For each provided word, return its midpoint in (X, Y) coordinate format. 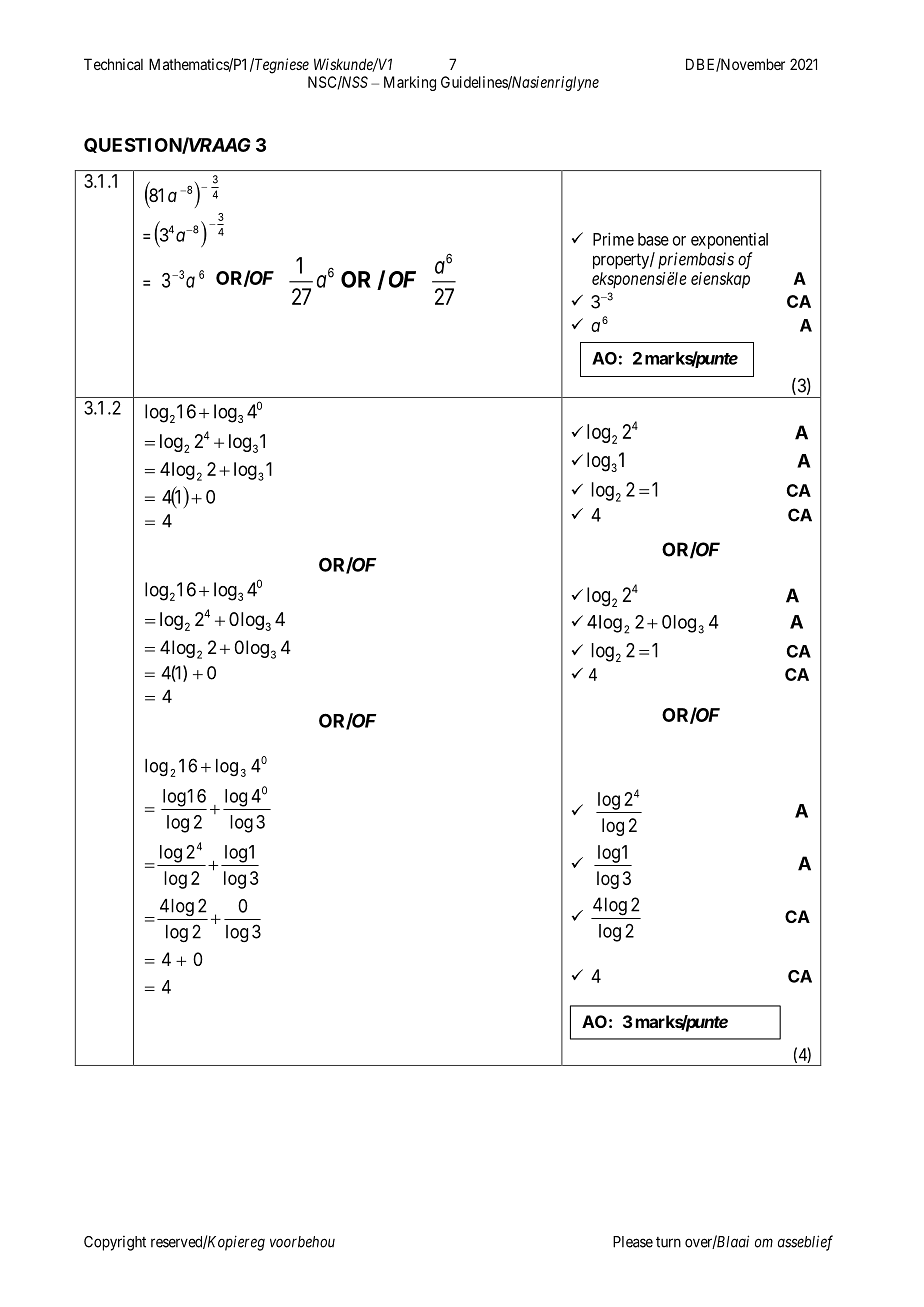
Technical (113, 64)
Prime (613, 239)
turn (668, 1242)
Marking (410, 83)
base (653, 239)
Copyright (115, 1243)
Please (633, 1242)
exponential (729, 240)
